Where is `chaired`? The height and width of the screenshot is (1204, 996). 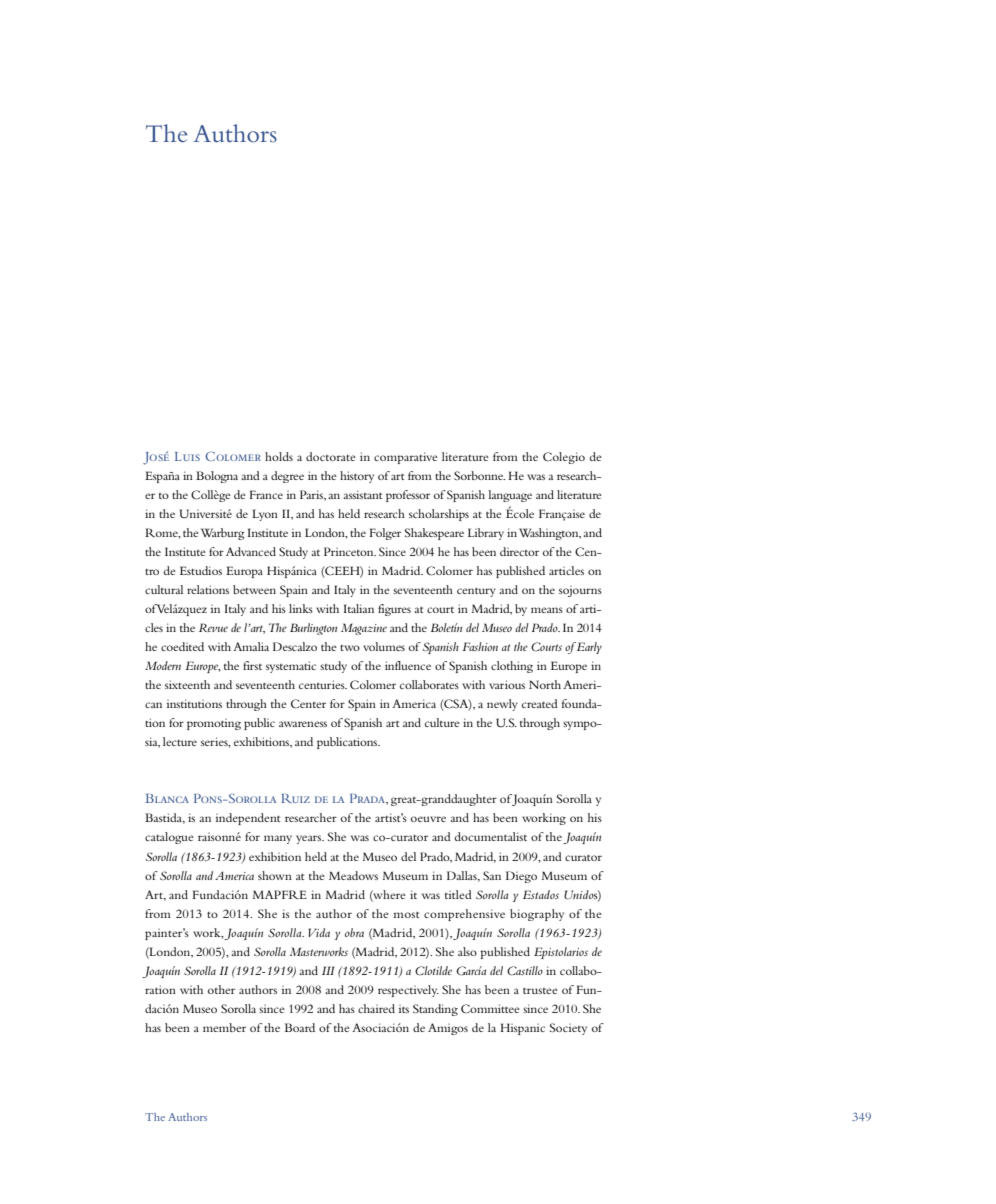 chaired is located at coordinates (376, 1008).
